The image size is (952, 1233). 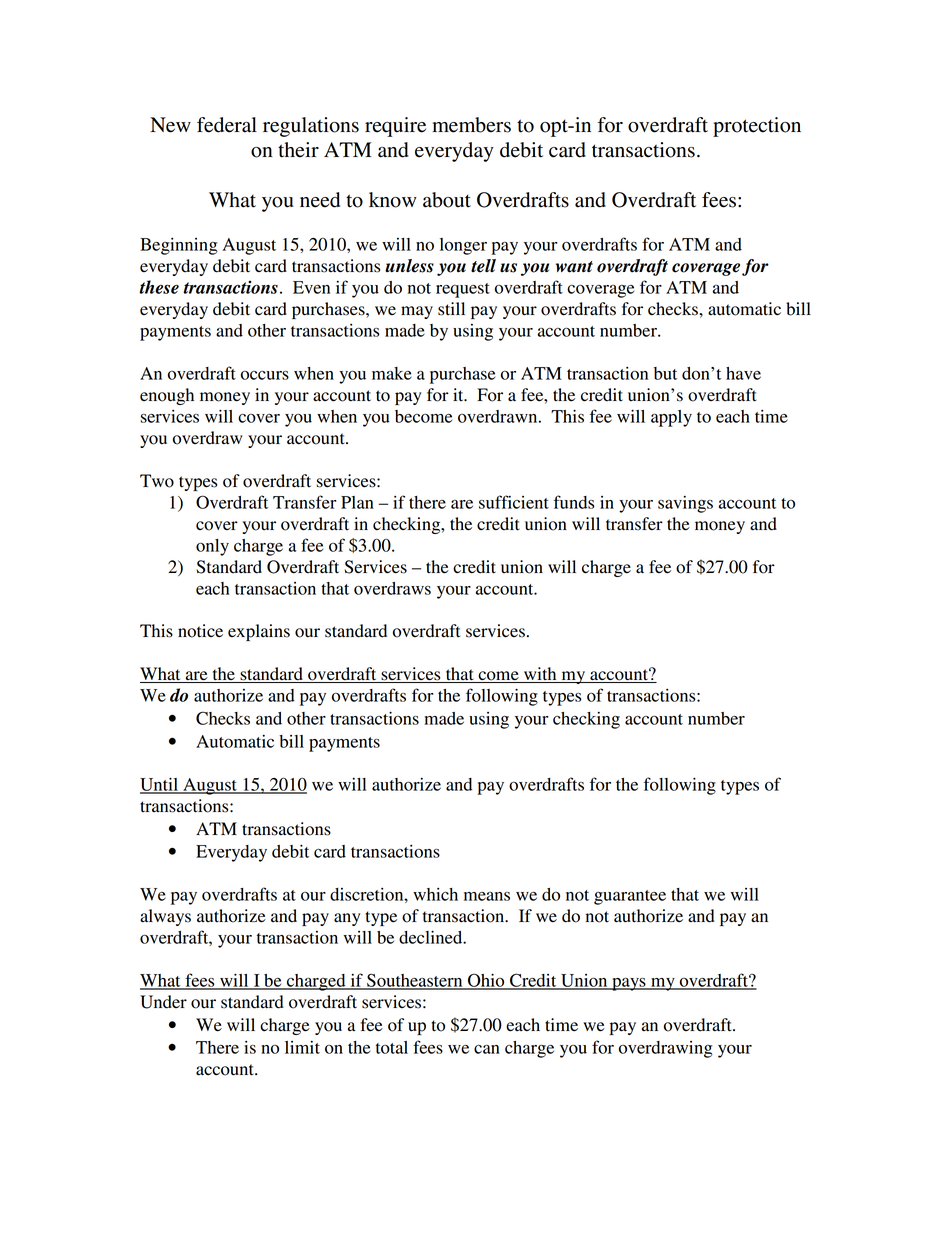 What do you see at coordinates (227, 125) in the document?
I see `federal` at bounding box center [227, 125].
